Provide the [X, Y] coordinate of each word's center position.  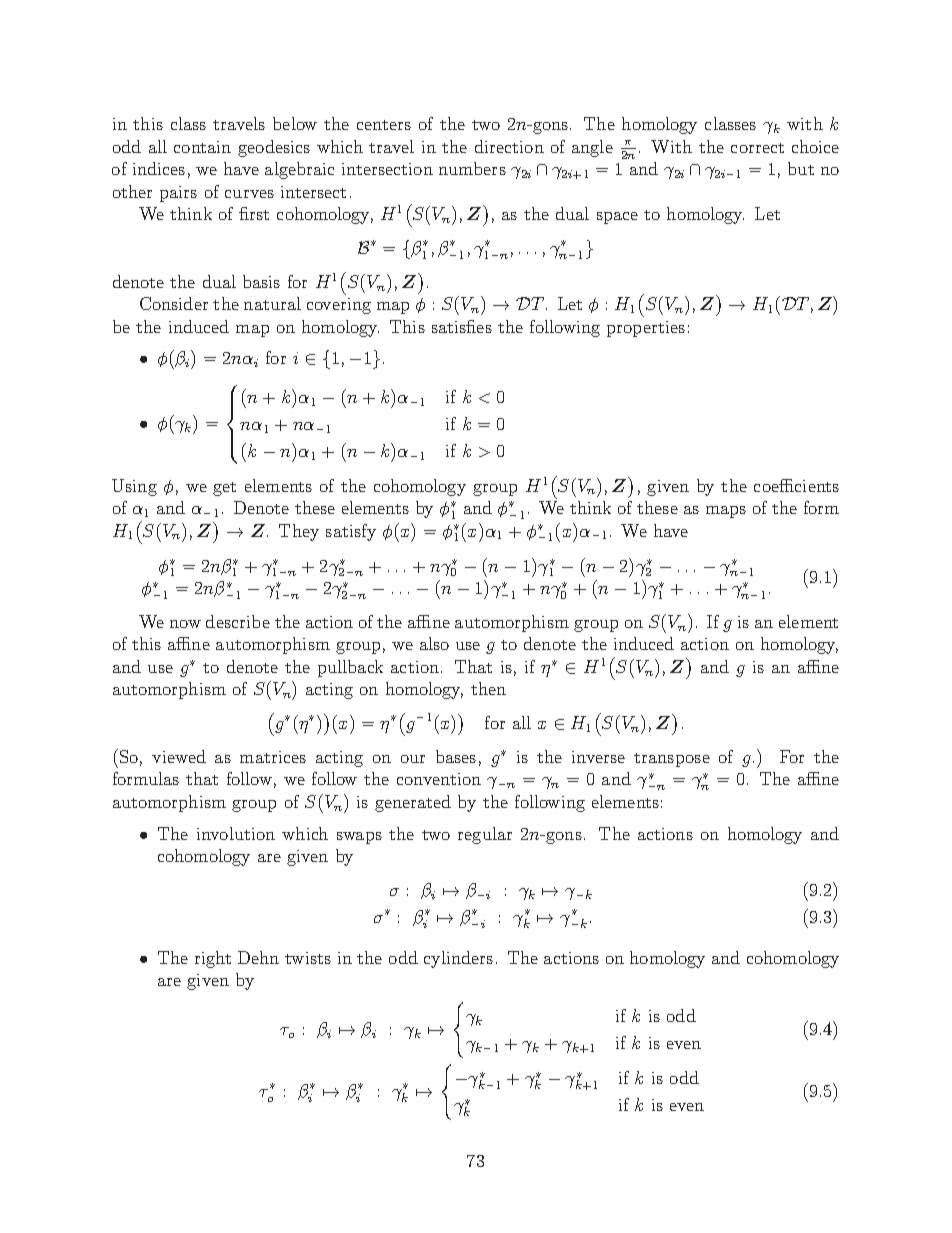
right [213, 959]
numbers [472, 168]
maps [726, 512]
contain [202, 147]
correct [757, 148]
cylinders [458, 959]
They [299, 532]
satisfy [351, 532]
